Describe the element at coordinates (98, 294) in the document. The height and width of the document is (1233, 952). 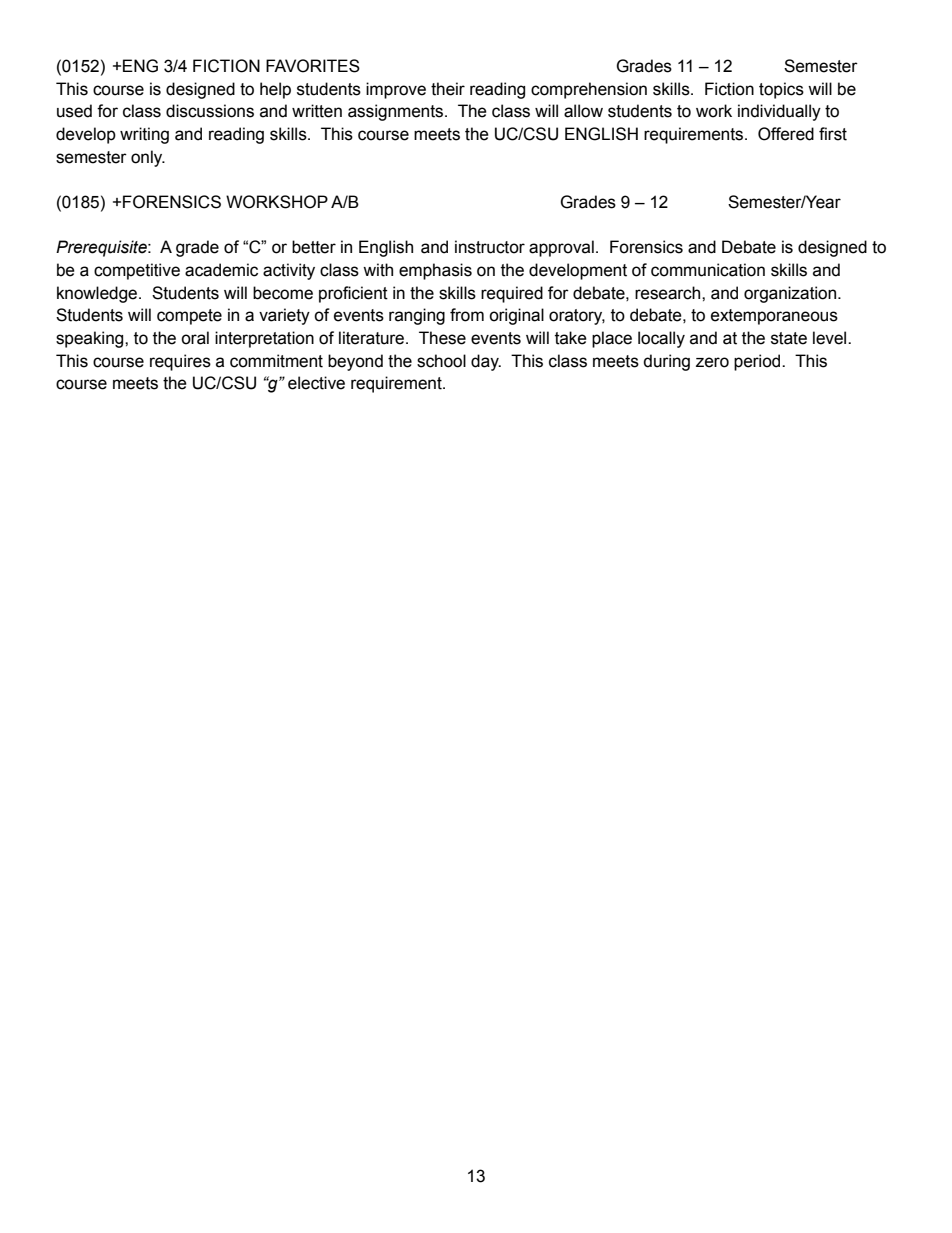
I see `knowledge` at that location.
